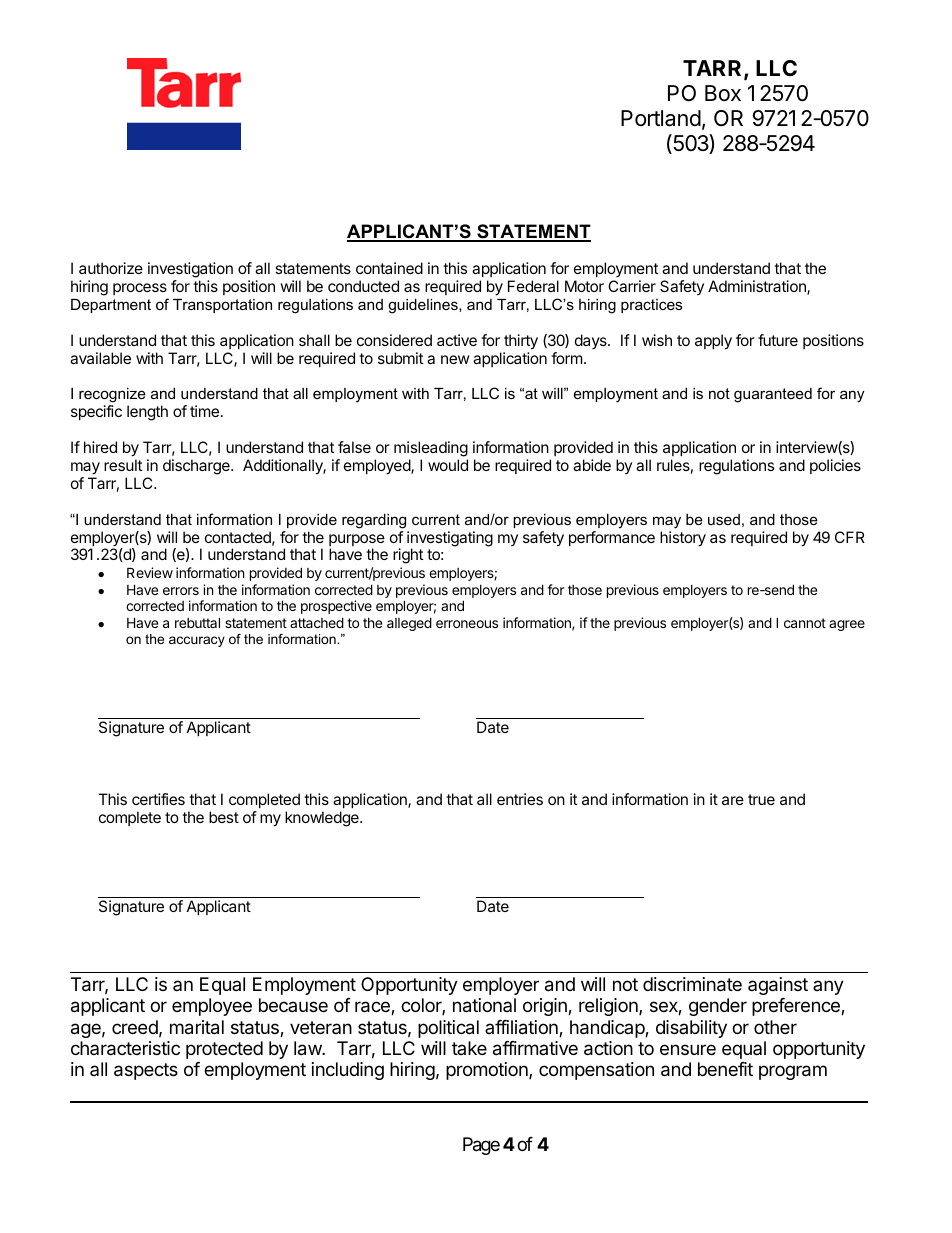 The width and height of the image is (952, 1233). What do you see at coordinates (181, 591) in the image?
I see `errors` at bounding box center [181, 591].
